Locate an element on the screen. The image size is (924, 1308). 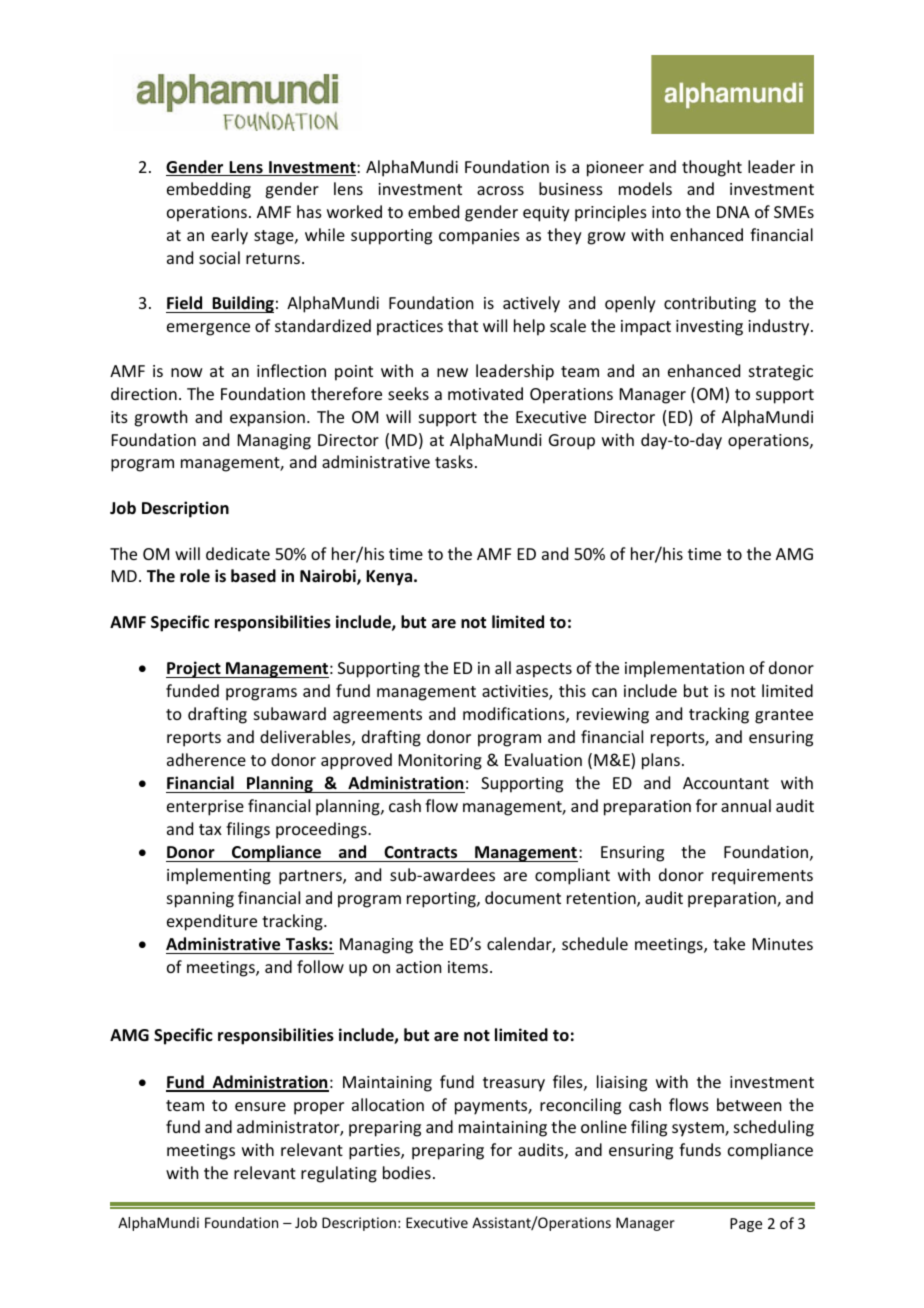
Monitoring is located at coordinates (440, 762).
